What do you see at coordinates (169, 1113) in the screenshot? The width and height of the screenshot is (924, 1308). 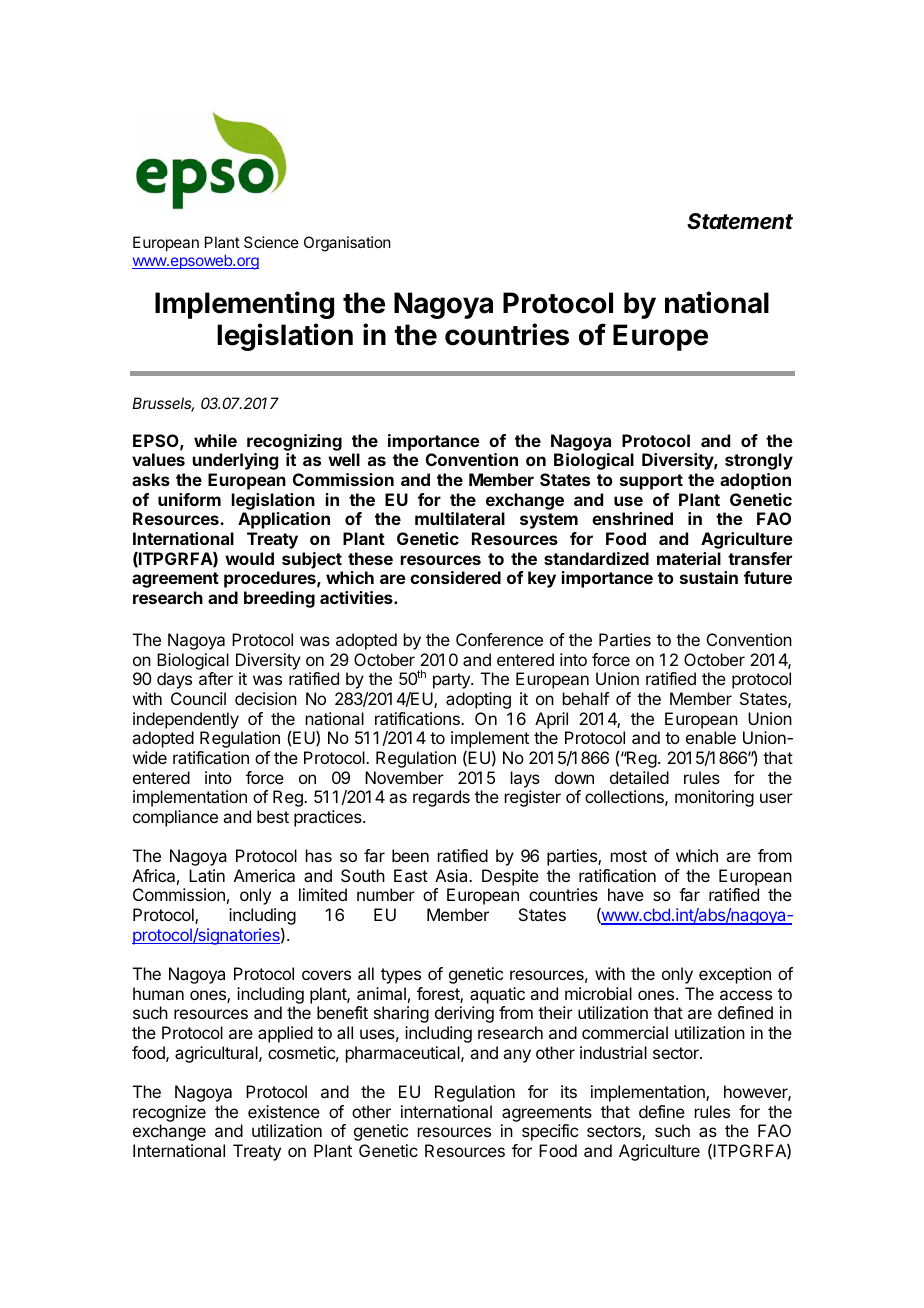 I see `recognize` at bounding box center [169, 1113].
